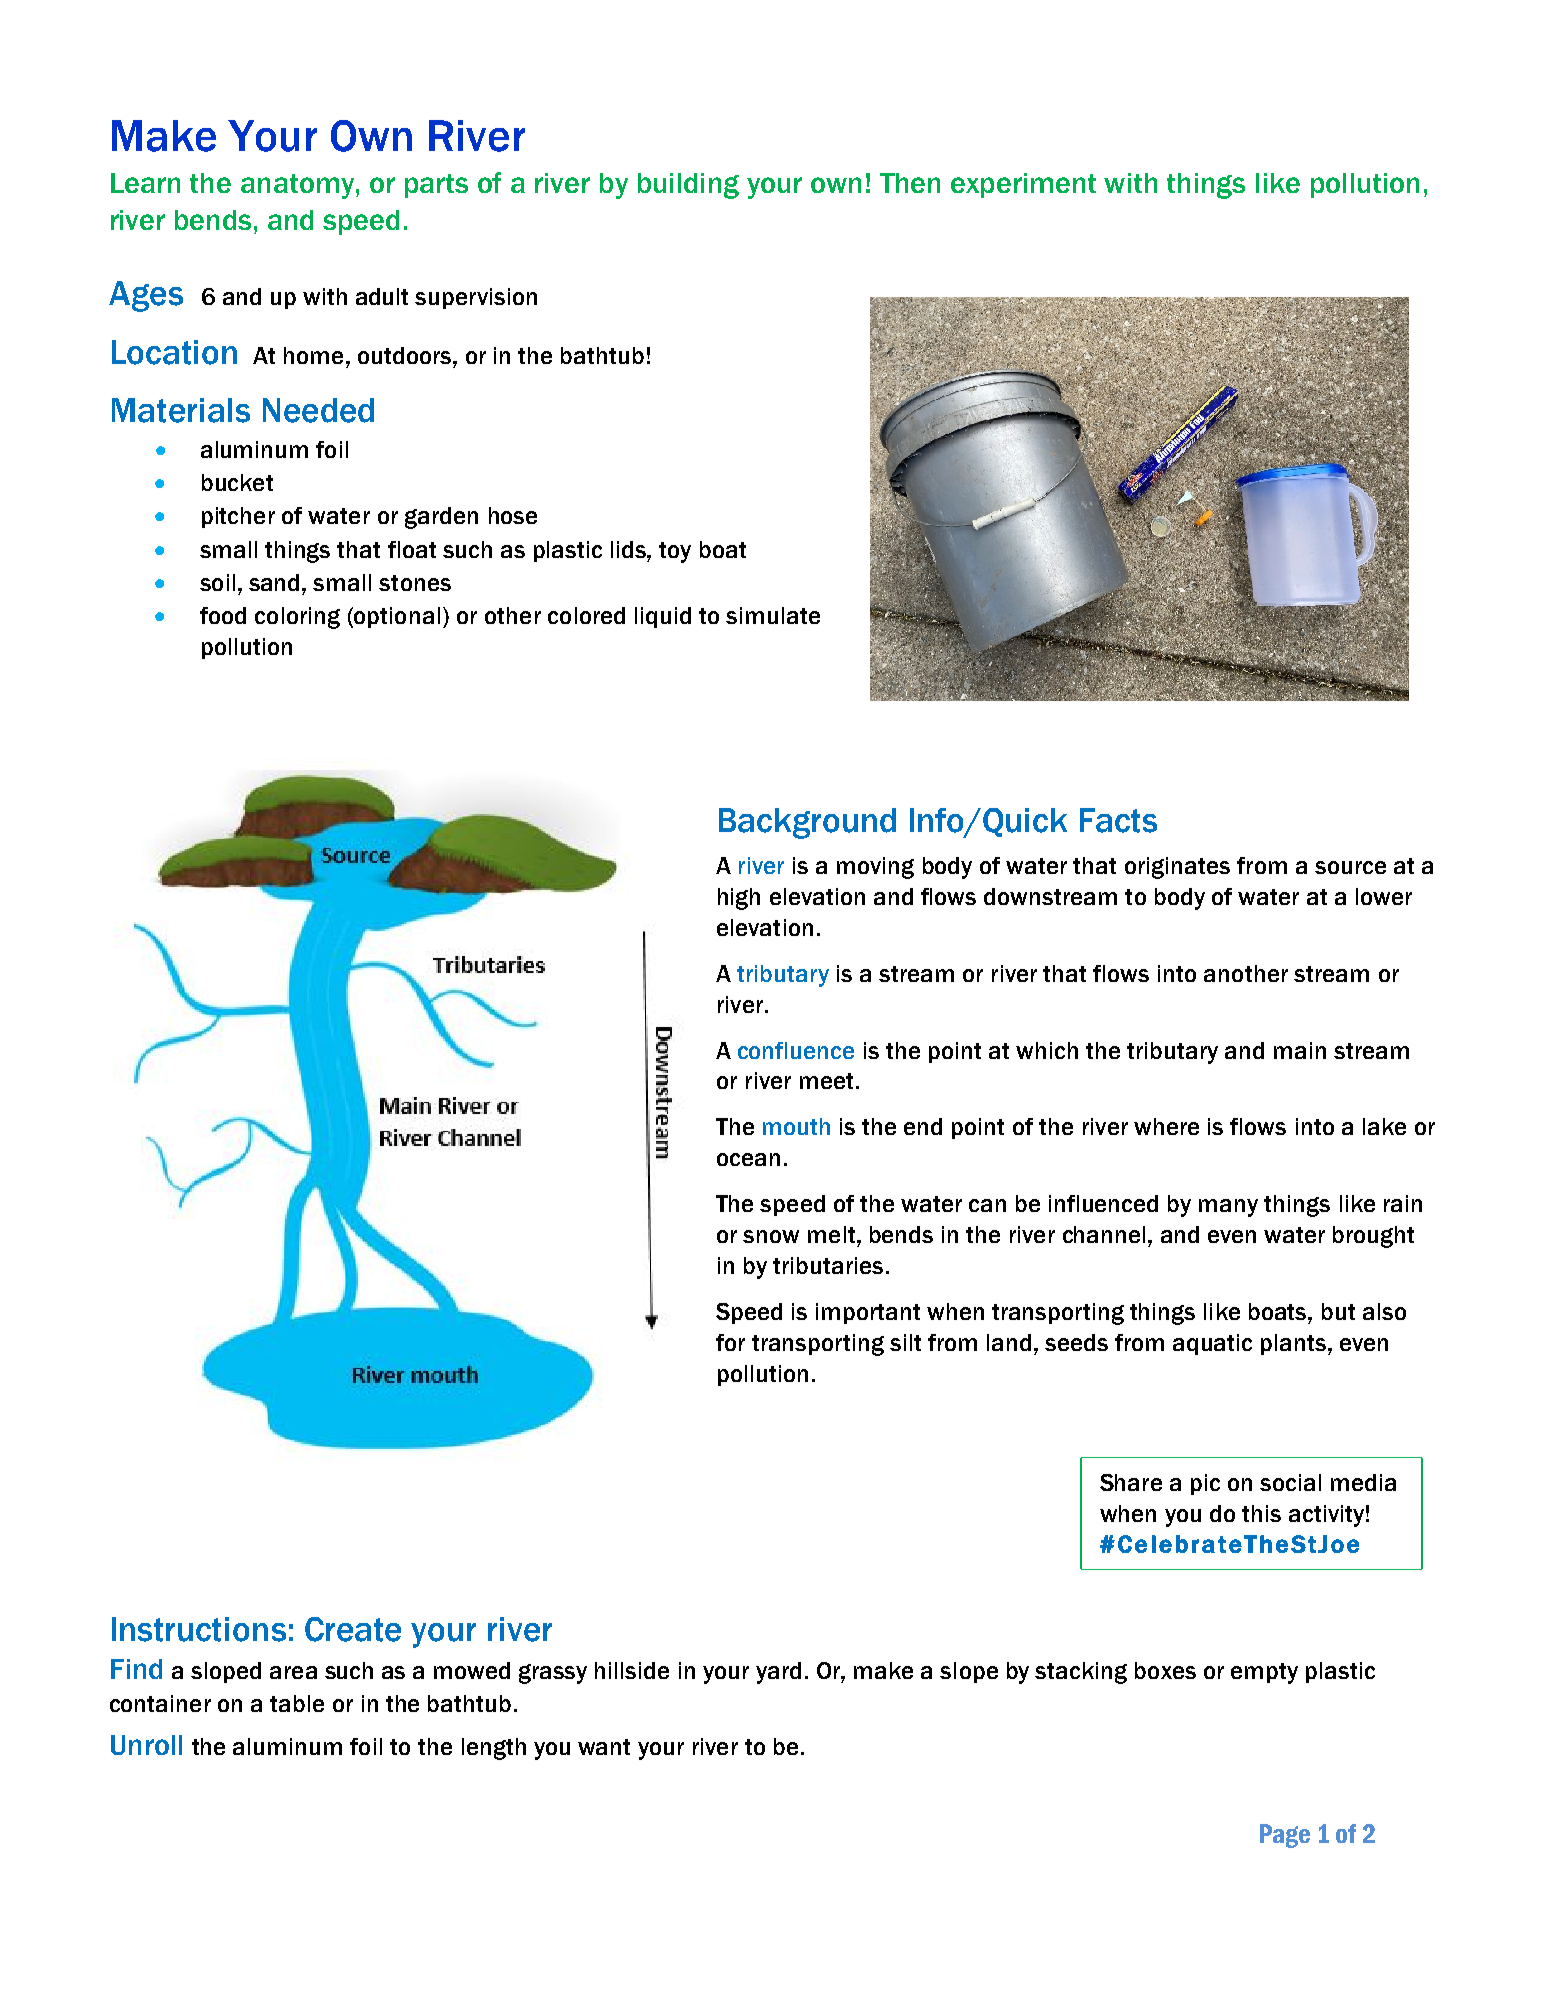 This screenshot has width=1545, height=1999. What do you see at coordinates (688, 186) in the screenshot?
I see `building` at bounding box center [688, 186].
